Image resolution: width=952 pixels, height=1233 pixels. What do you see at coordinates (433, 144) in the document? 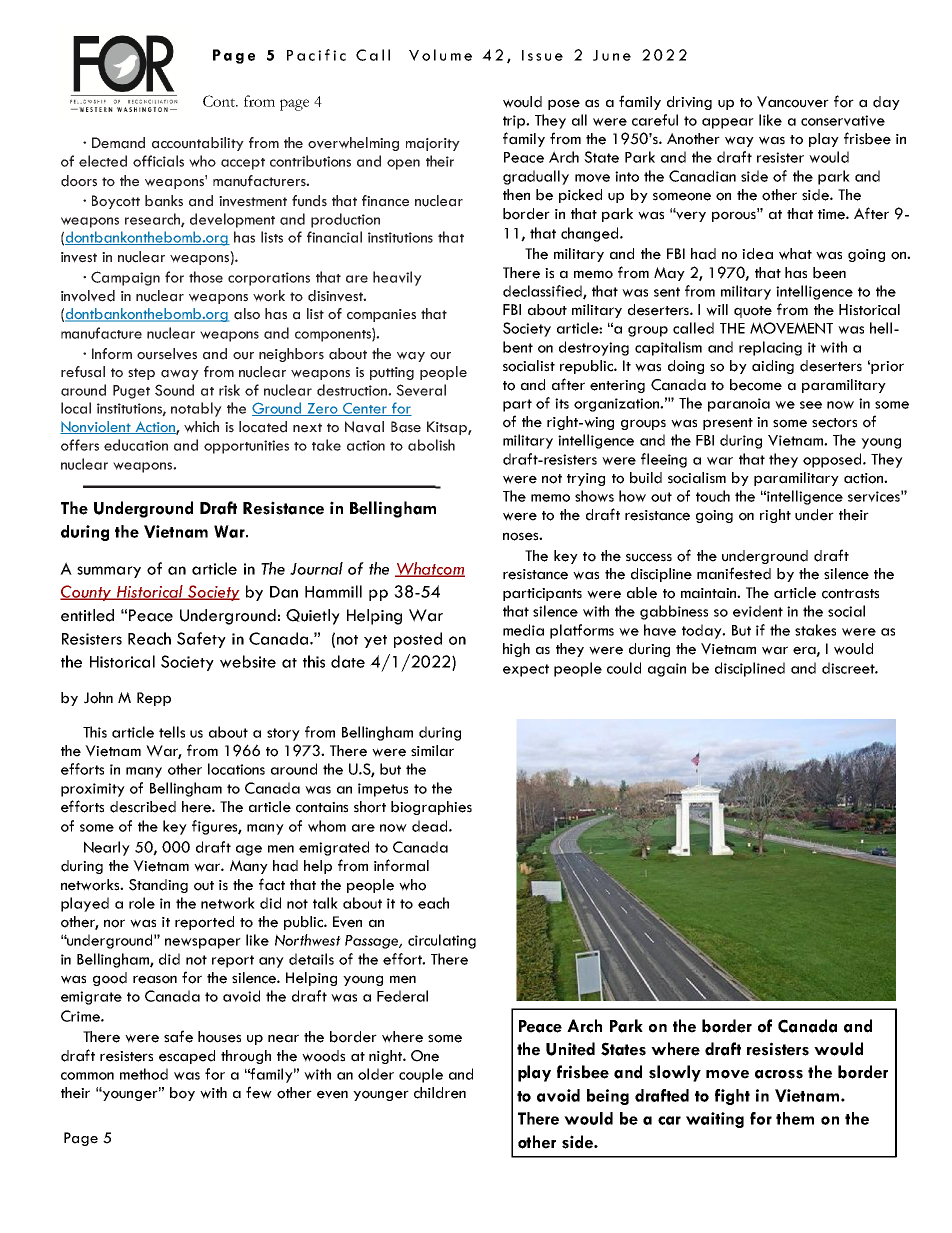
I see `majority` at bounding box center [433, 144].
